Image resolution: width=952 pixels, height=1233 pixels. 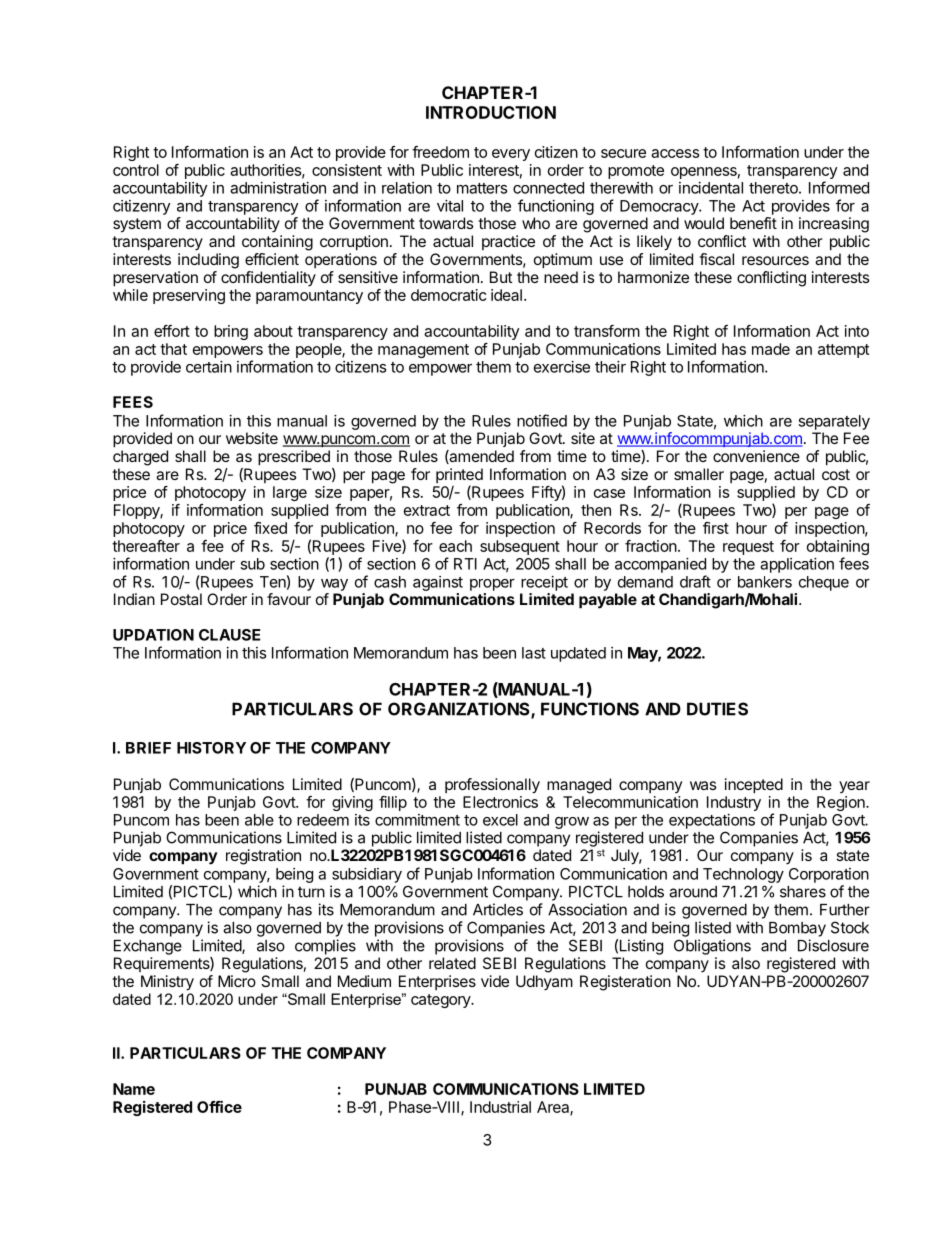 What do you see at coordinates (500, 820) in the screenshot?
I see `excel` at bounding box center [500, 820].
